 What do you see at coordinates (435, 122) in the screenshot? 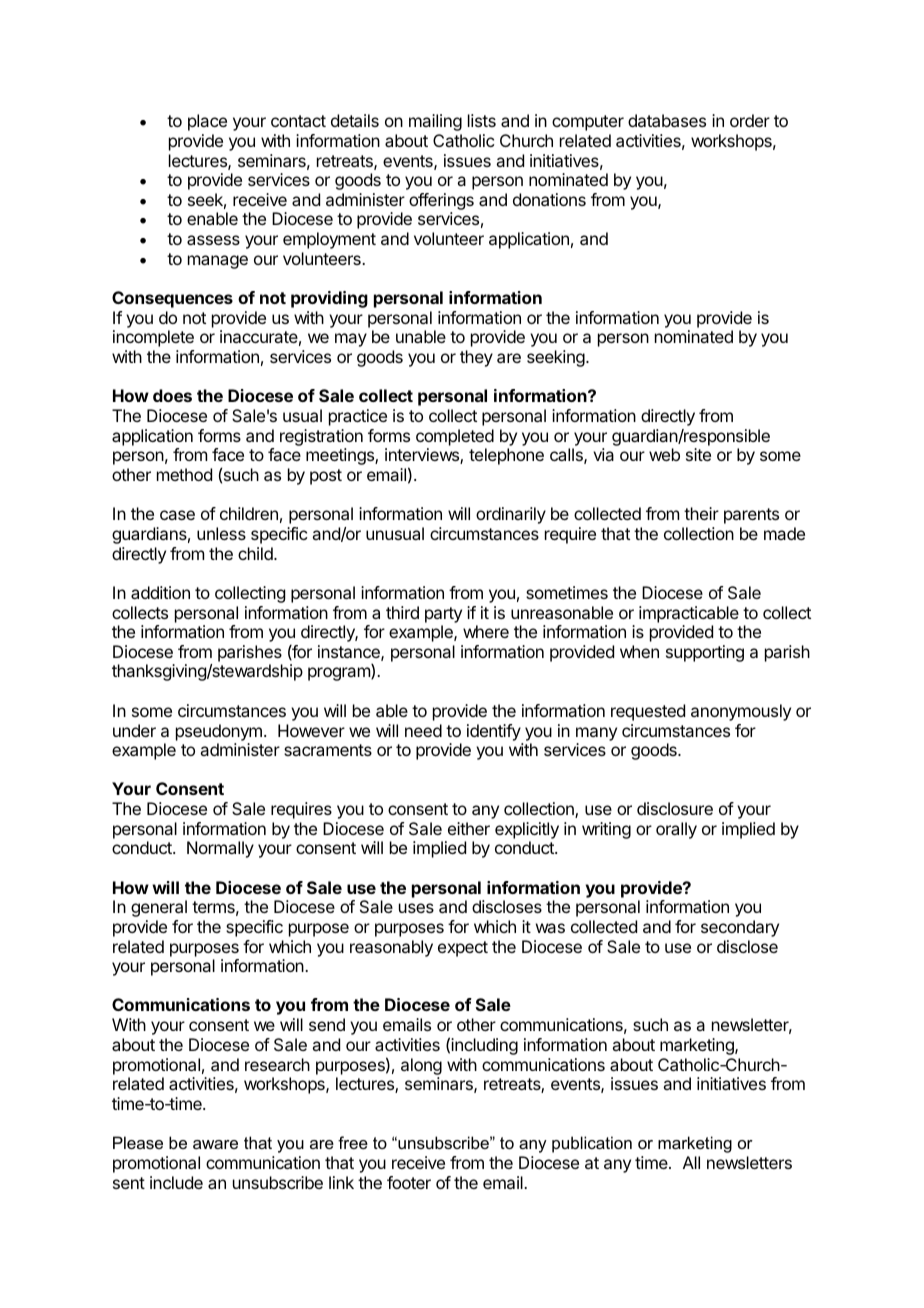
I see `mailing` at bounding box center [435, 122].
